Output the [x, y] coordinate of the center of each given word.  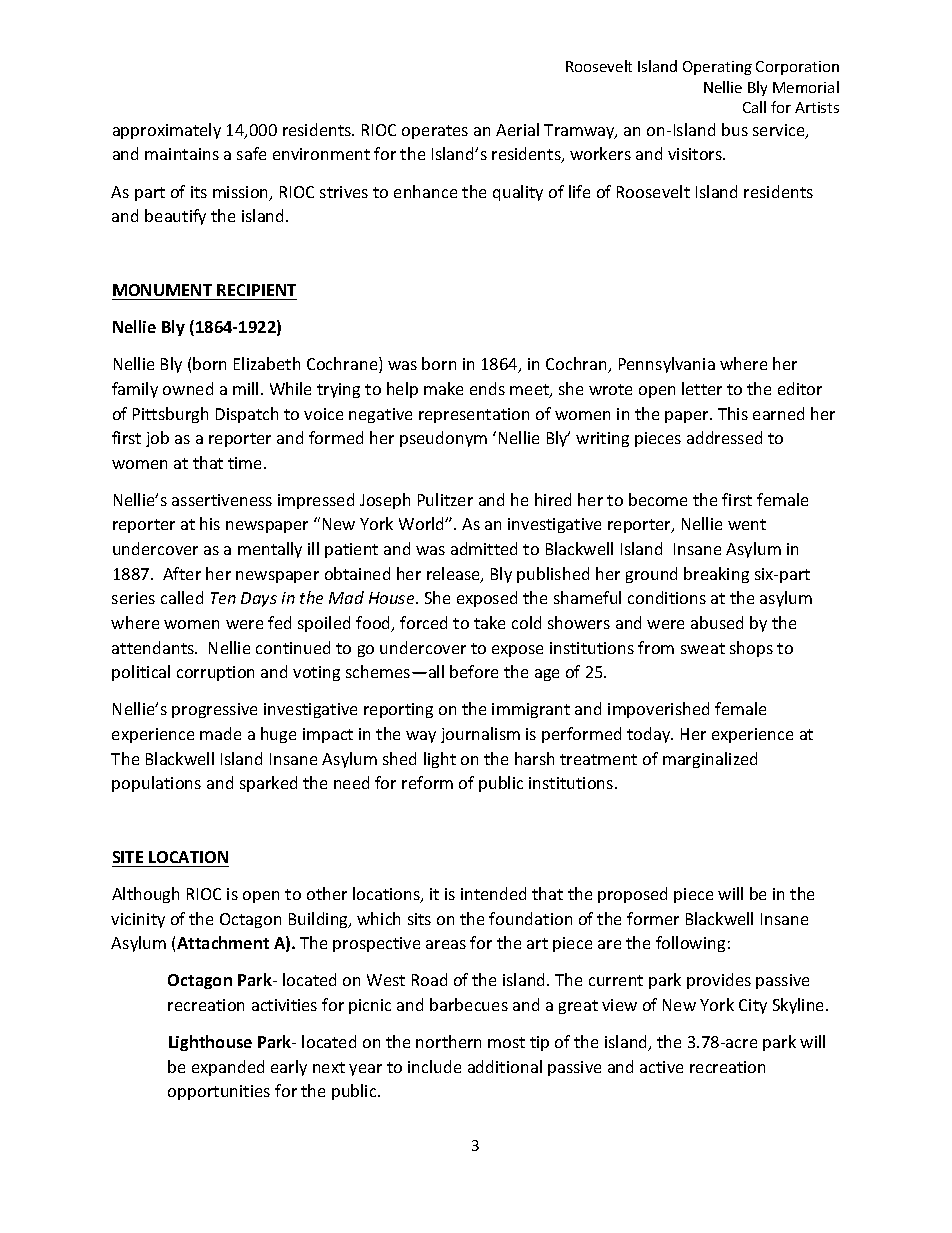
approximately [167, 131]
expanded [228, 1068]
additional [505, 1066]
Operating [717, 68]
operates [435, 132]
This [733, 413]
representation [474, 415]
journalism [480, 735]
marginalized [710, 760]
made [220, 733]
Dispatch [247, 415]
